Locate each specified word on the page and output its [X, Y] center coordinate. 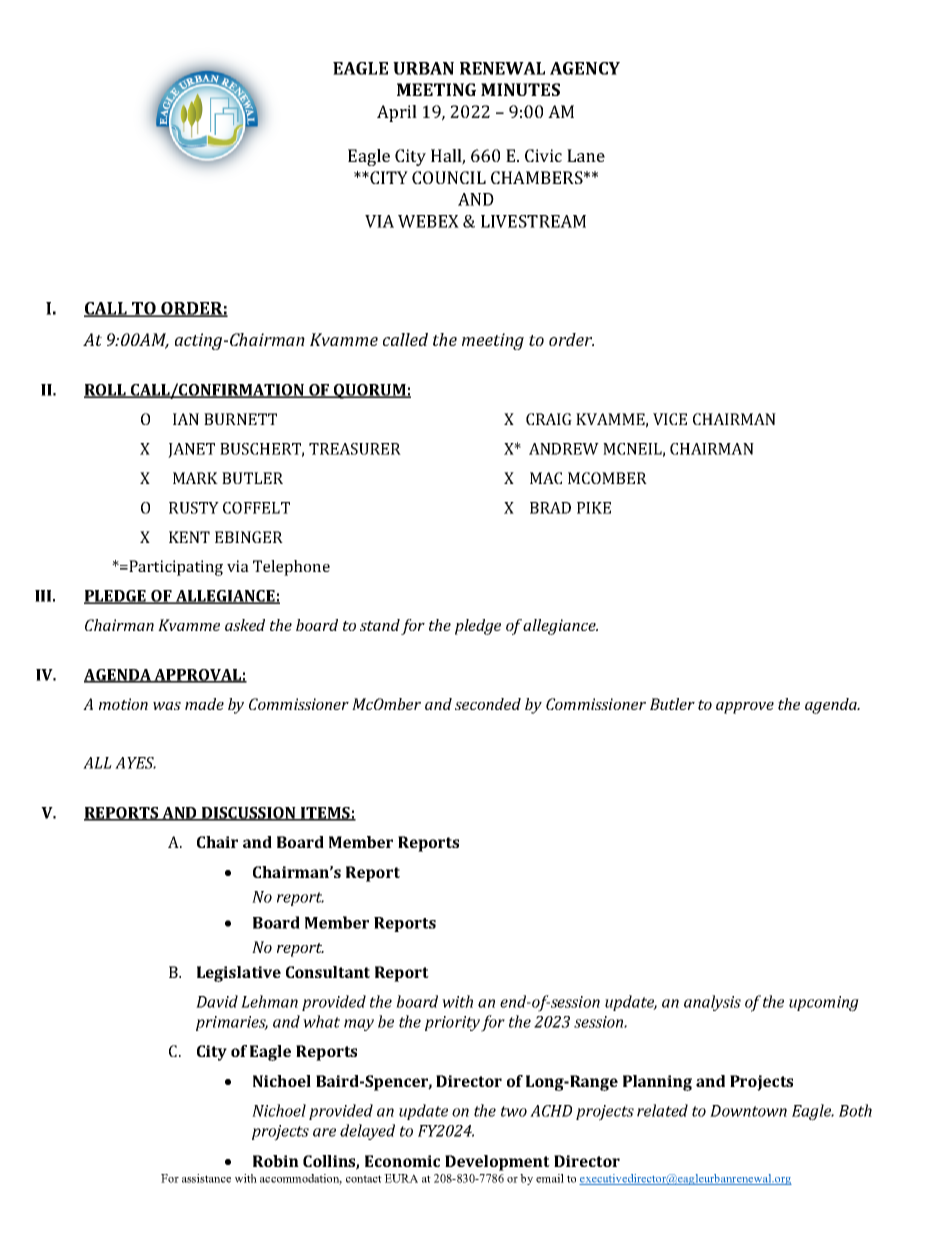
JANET [191, 450]
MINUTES [520, 89]
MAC [546, 478]
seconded [488, 704]
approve [745, 708]
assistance [206, 1178]
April [397, 113]
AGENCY [585, 68]
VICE [670, 419]
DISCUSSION [249, 814]
